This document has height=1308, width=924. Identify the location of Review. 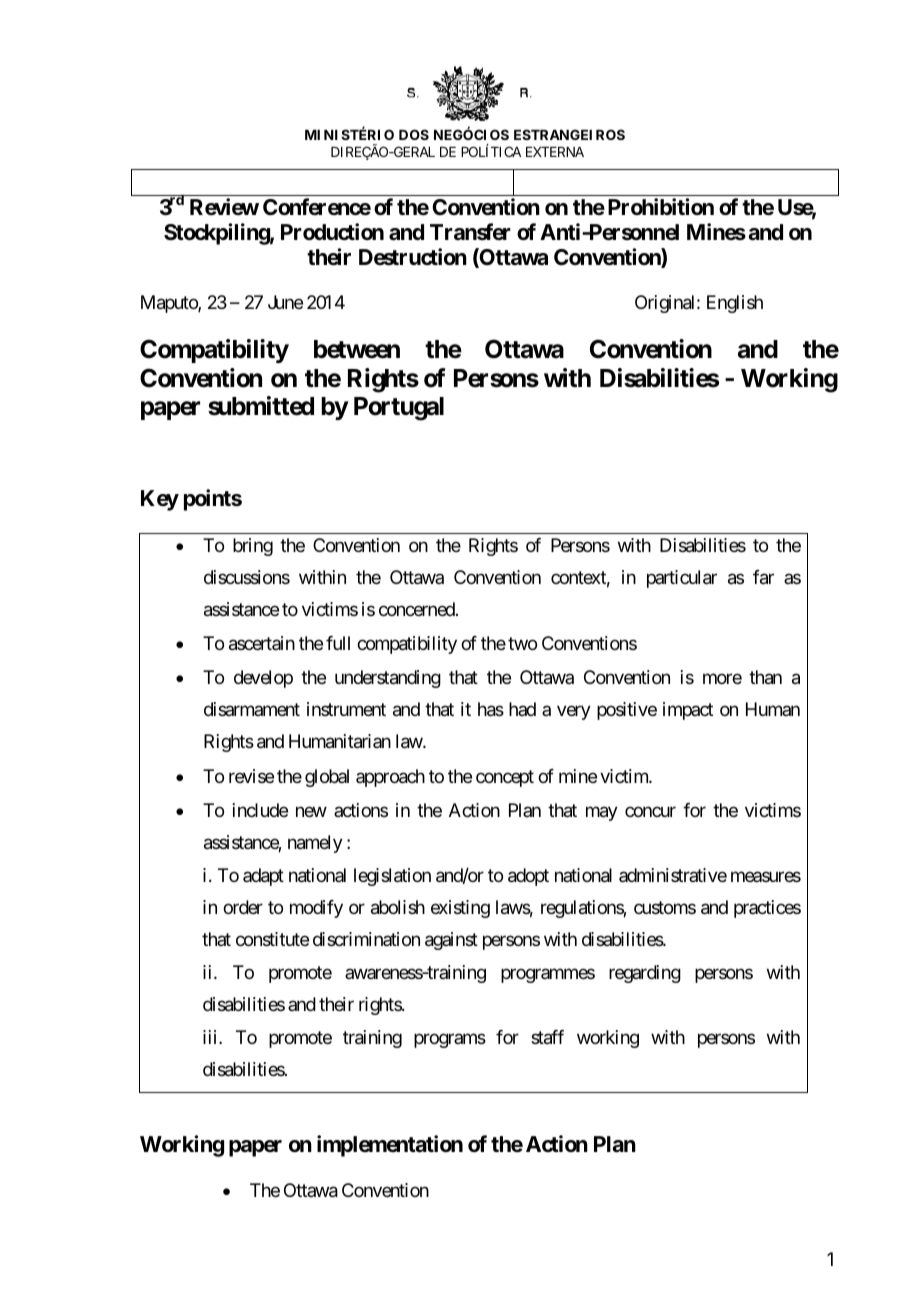
(224, 207).
